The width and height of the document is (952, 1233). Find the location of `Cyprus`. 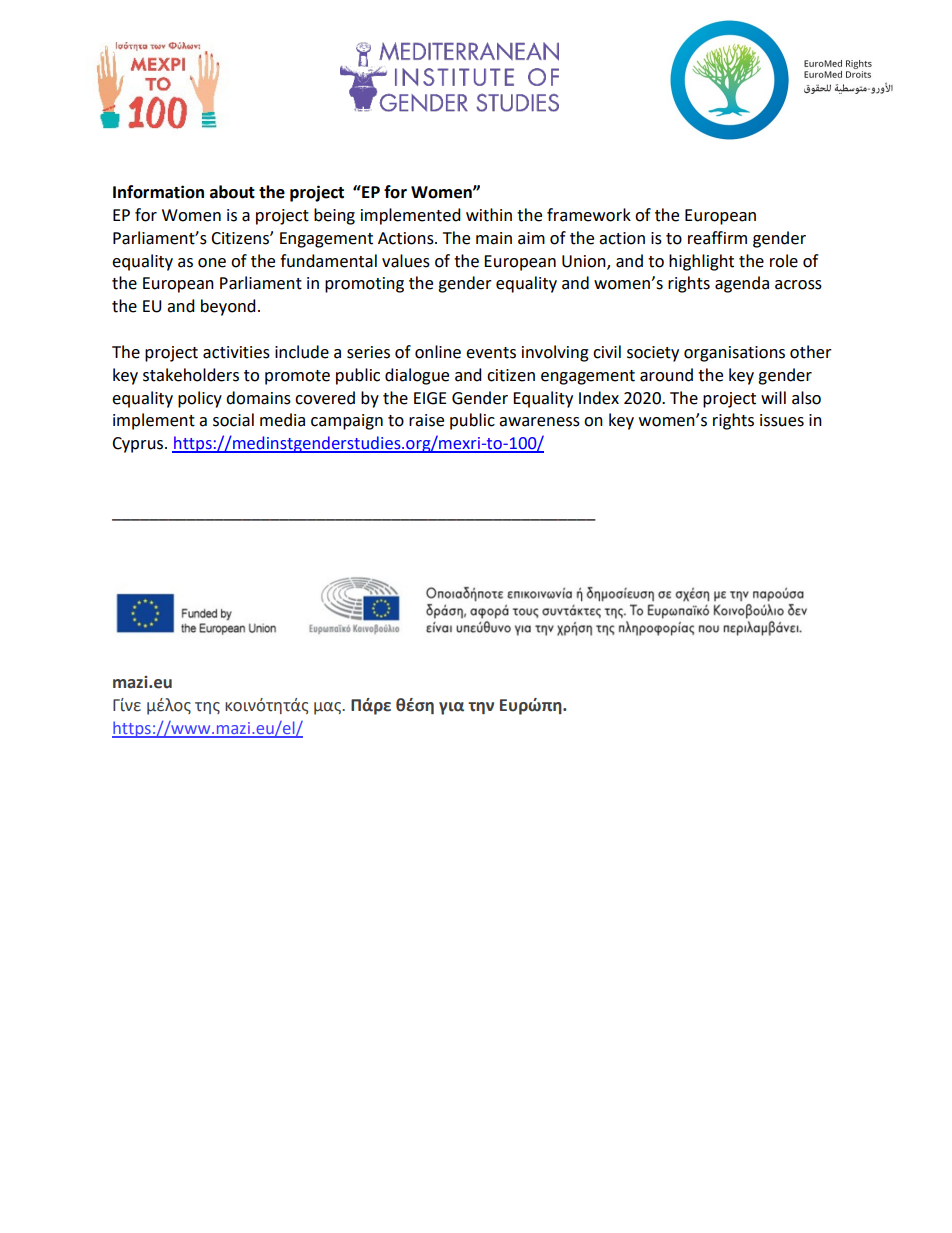

Cyprus is located at coordinates (139, 445).
